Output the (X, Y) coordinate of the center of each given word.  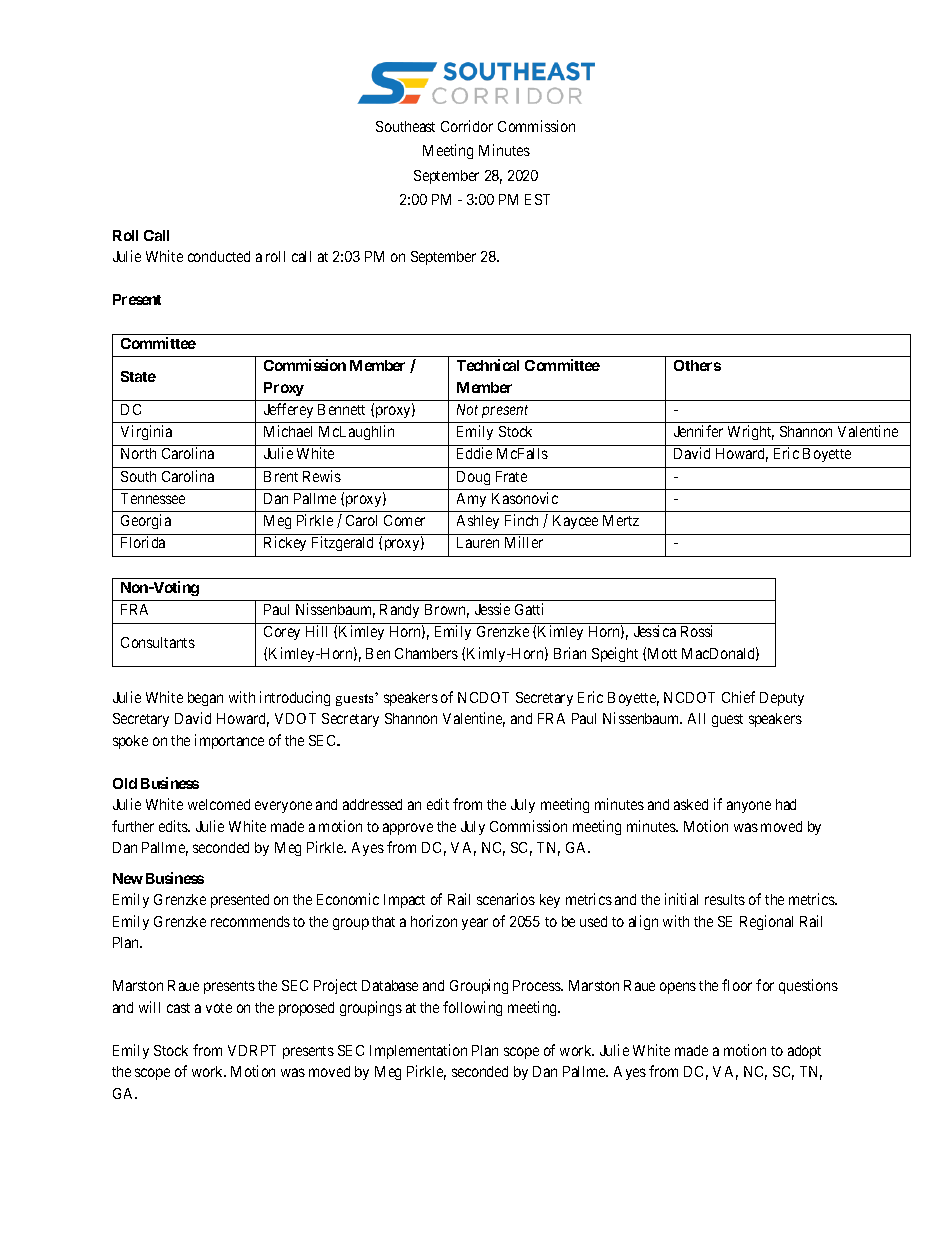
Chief (738, 697)
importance (229, 741)
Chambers (426, 653)
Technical (488, 365)
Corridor (467, 126)
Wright (751, 432)
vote (219, 1008)
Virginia (146, 432)
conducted (219, 256)
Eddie (474, 453)
